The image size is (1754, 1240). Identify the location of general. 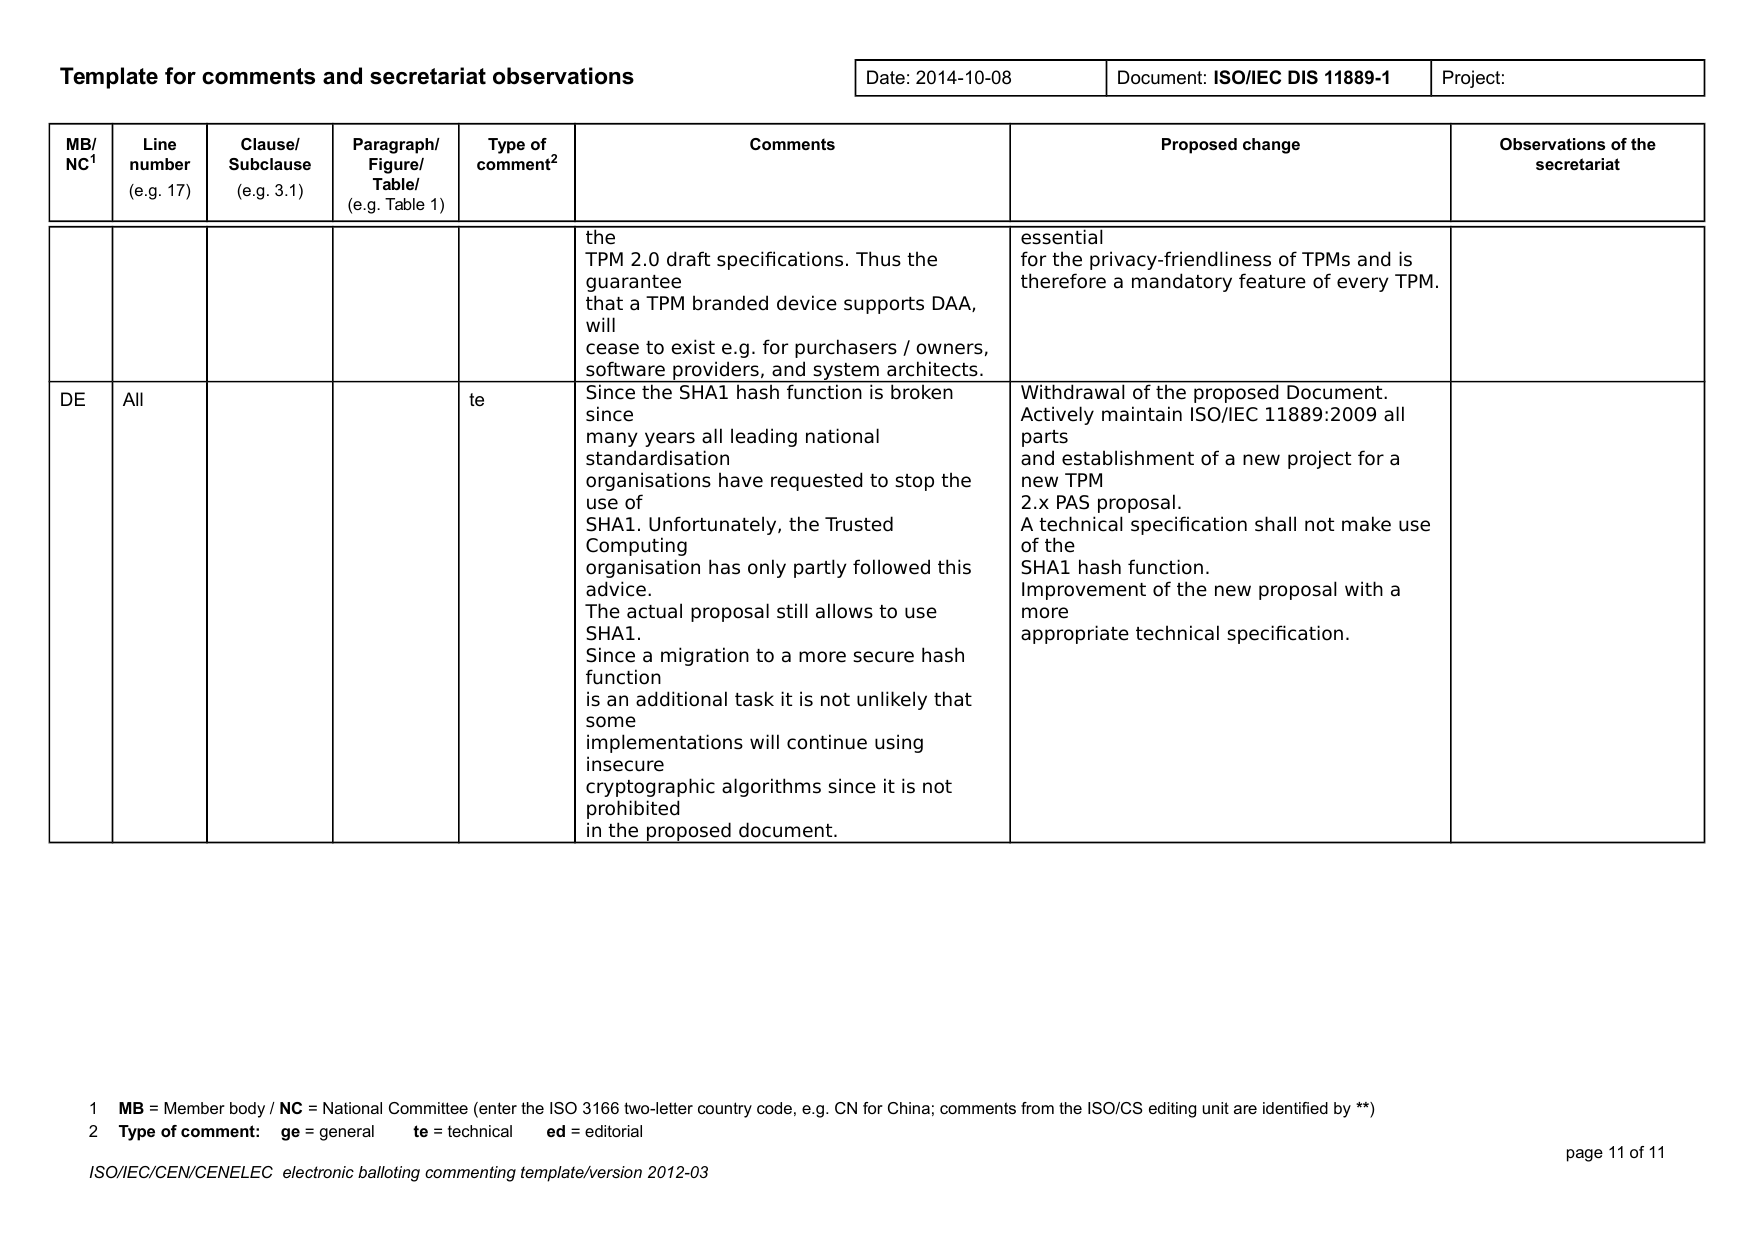
(347, 1133).
